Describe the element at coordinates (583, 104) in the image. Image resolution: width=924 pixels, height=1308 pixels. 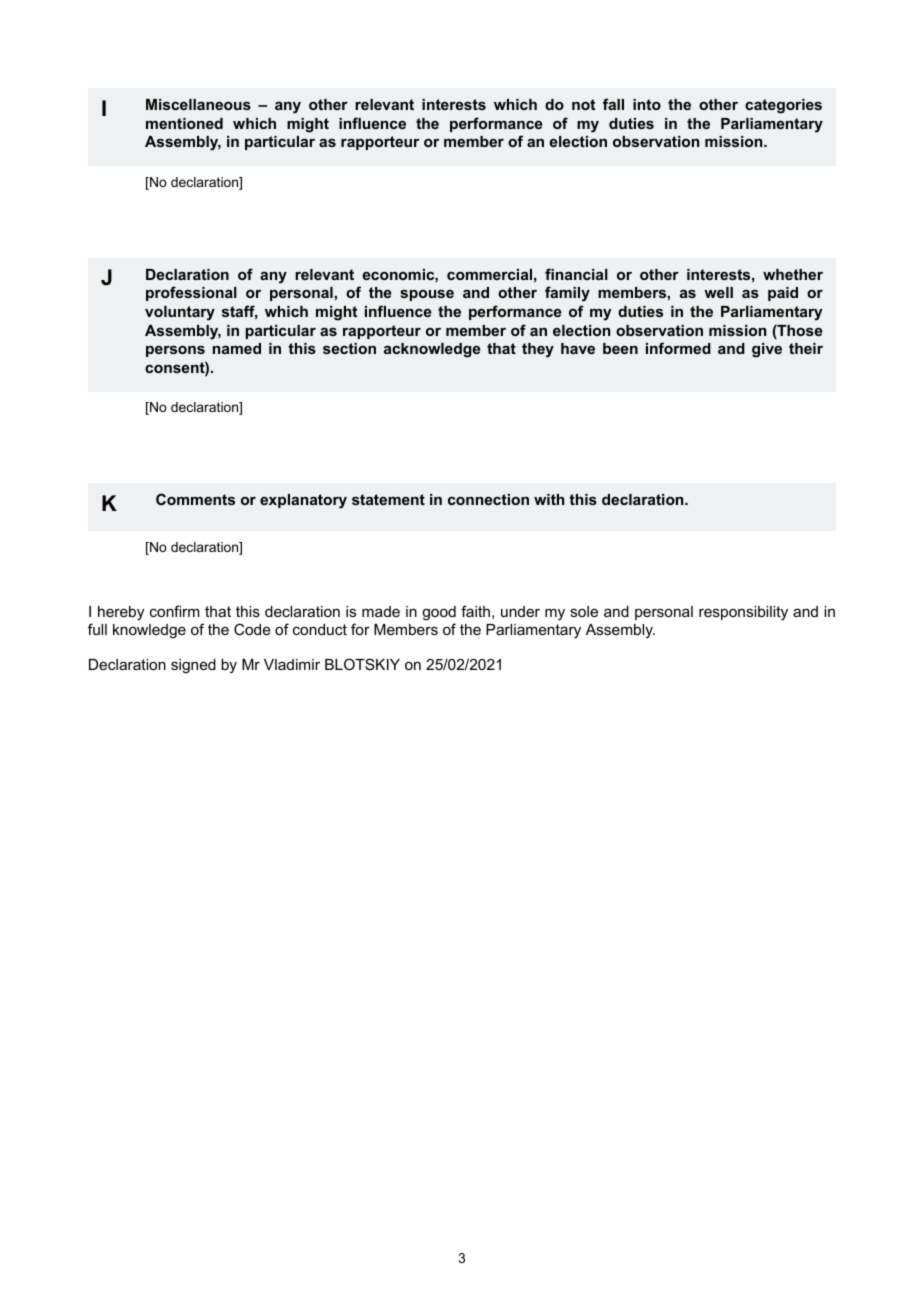
I see `not` at that location.
